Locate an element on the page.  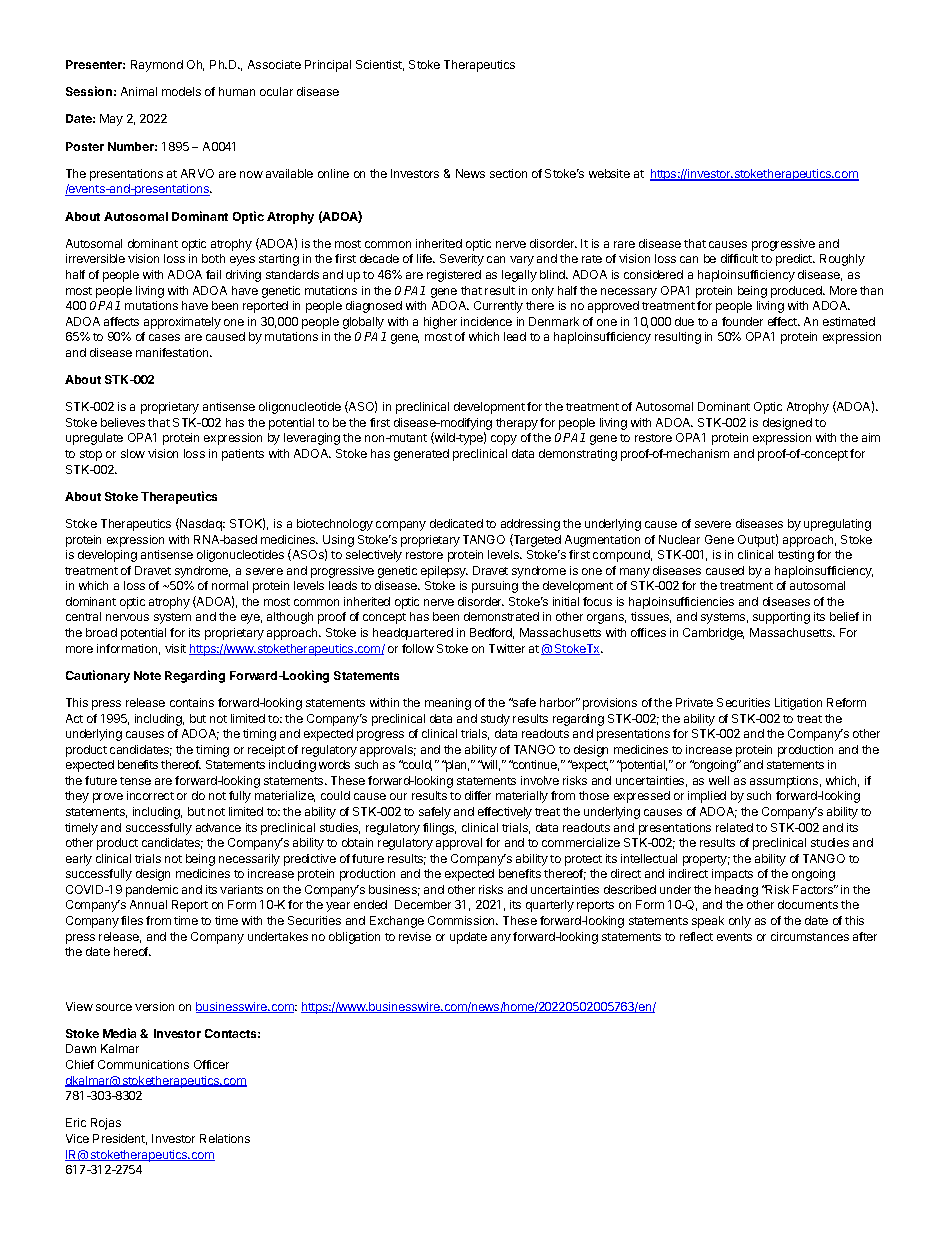
slow is located at coordinates (133, 453).
